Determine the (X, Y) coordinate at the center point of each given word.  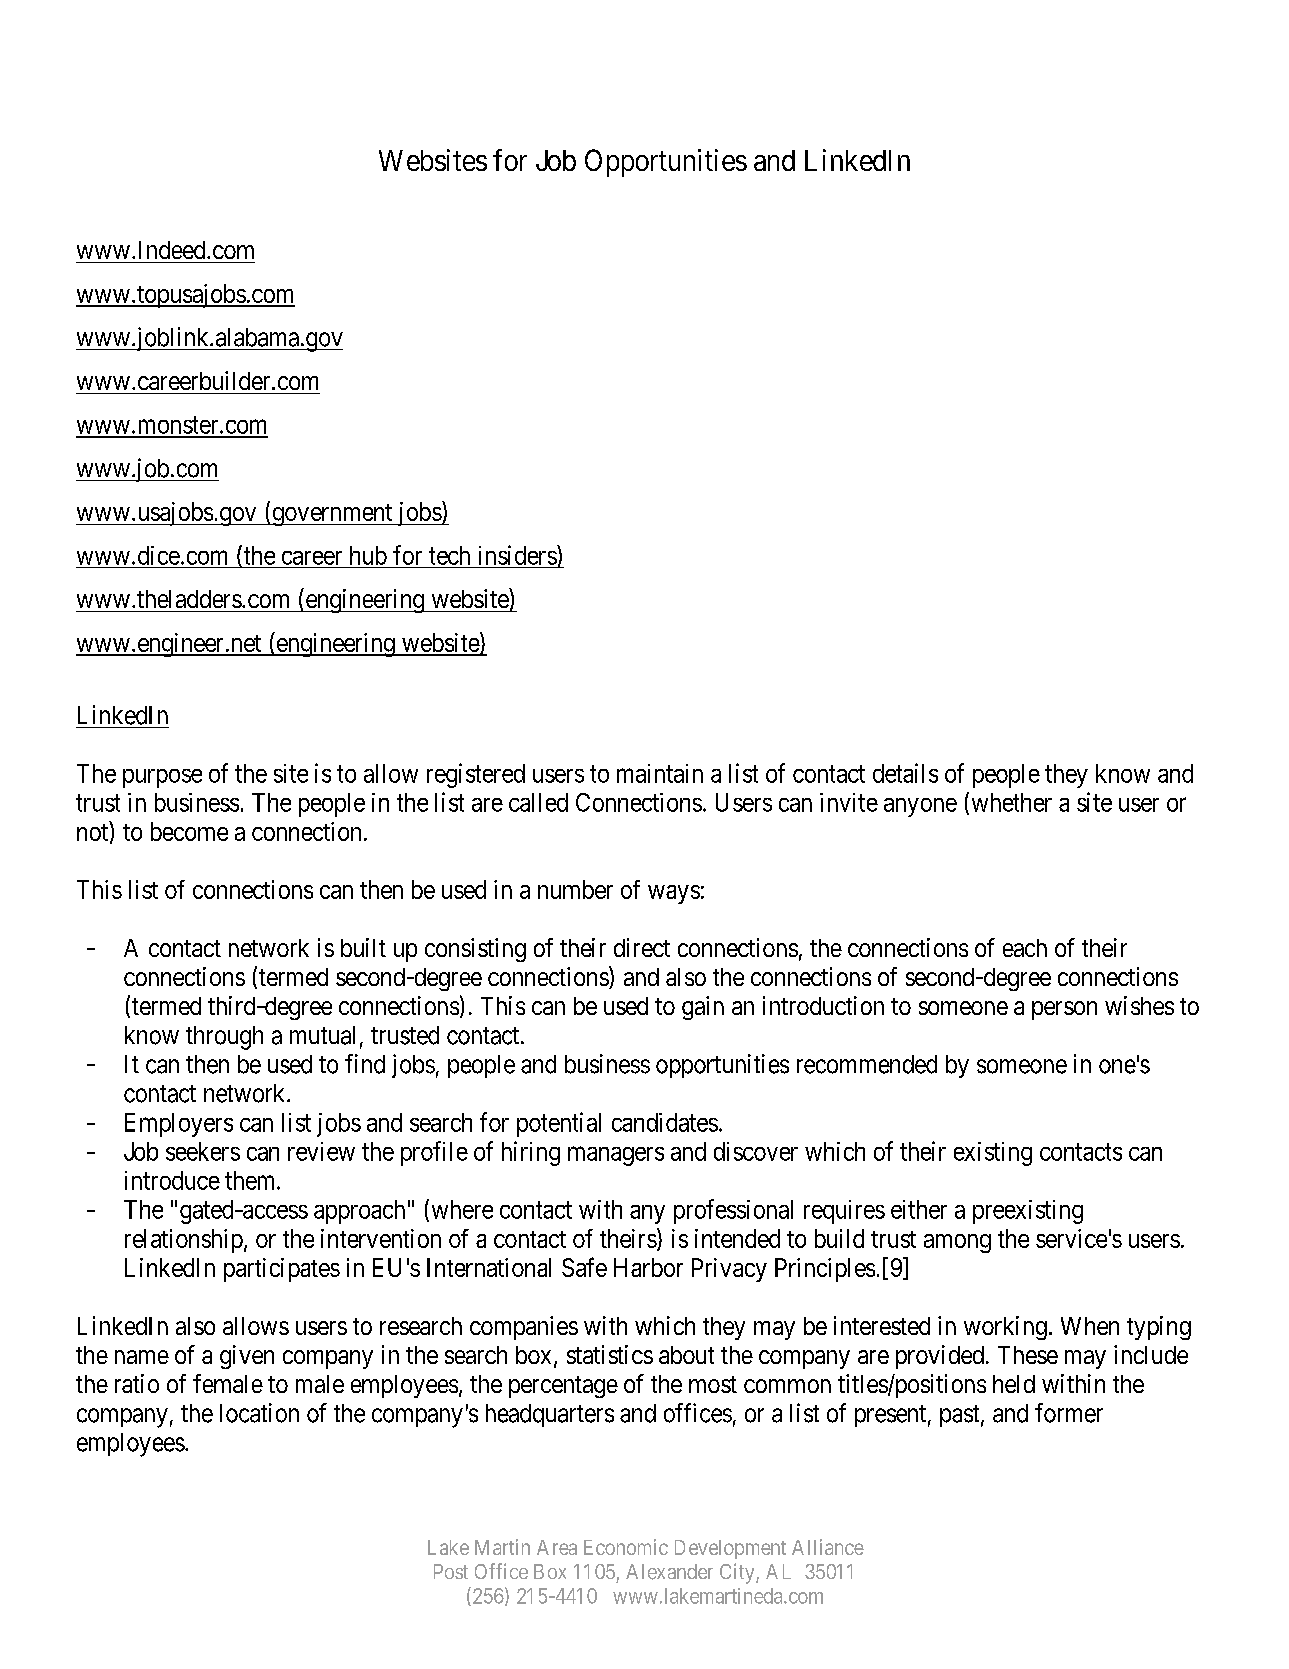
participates (282, 1270)
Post (451, 1571)
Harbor (648, 1267)
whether (1012, 802)
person (1064, 1010)
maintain (660, 773)
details (905, 773)
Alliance (828, 1547)
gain (703, 1008)
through (224, 1038)
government (332, 515)
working (1005, 1328)
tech (449, 555)
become (189, 831)
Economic (626, 1547)
